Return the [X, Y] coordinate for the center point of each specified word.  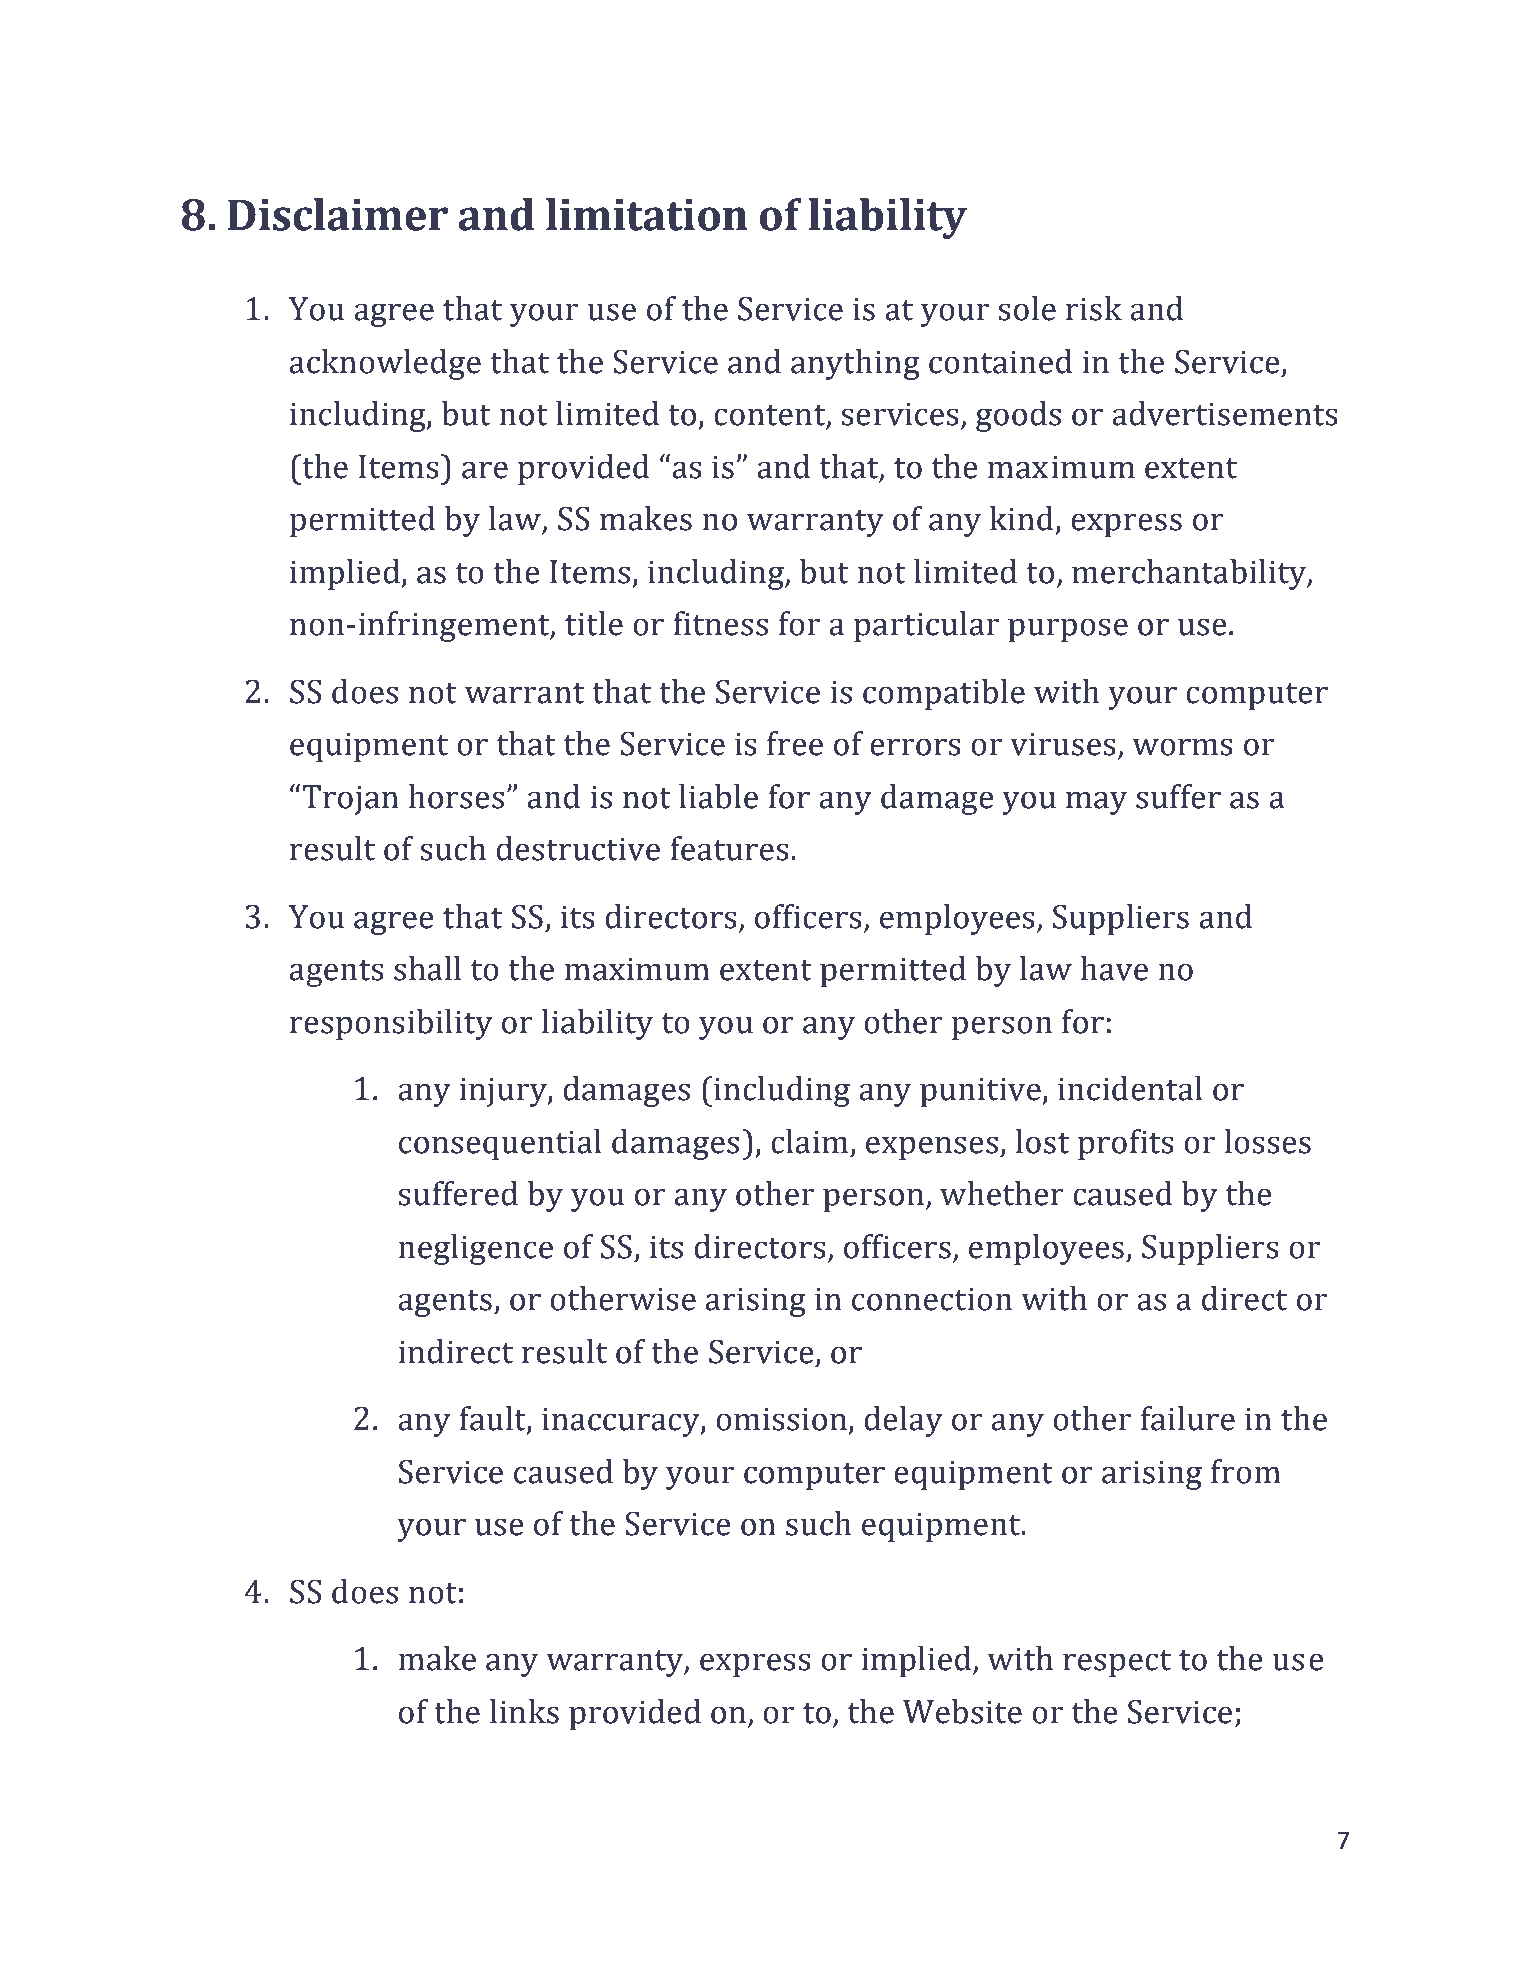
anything [855, 364]
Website [962, 1711]
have [1114, 968]
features [729, 848]
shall [427, 968]
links [524, 1711]
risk [1094, 308]
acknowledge [385, 364]
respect [1117, 1663]
